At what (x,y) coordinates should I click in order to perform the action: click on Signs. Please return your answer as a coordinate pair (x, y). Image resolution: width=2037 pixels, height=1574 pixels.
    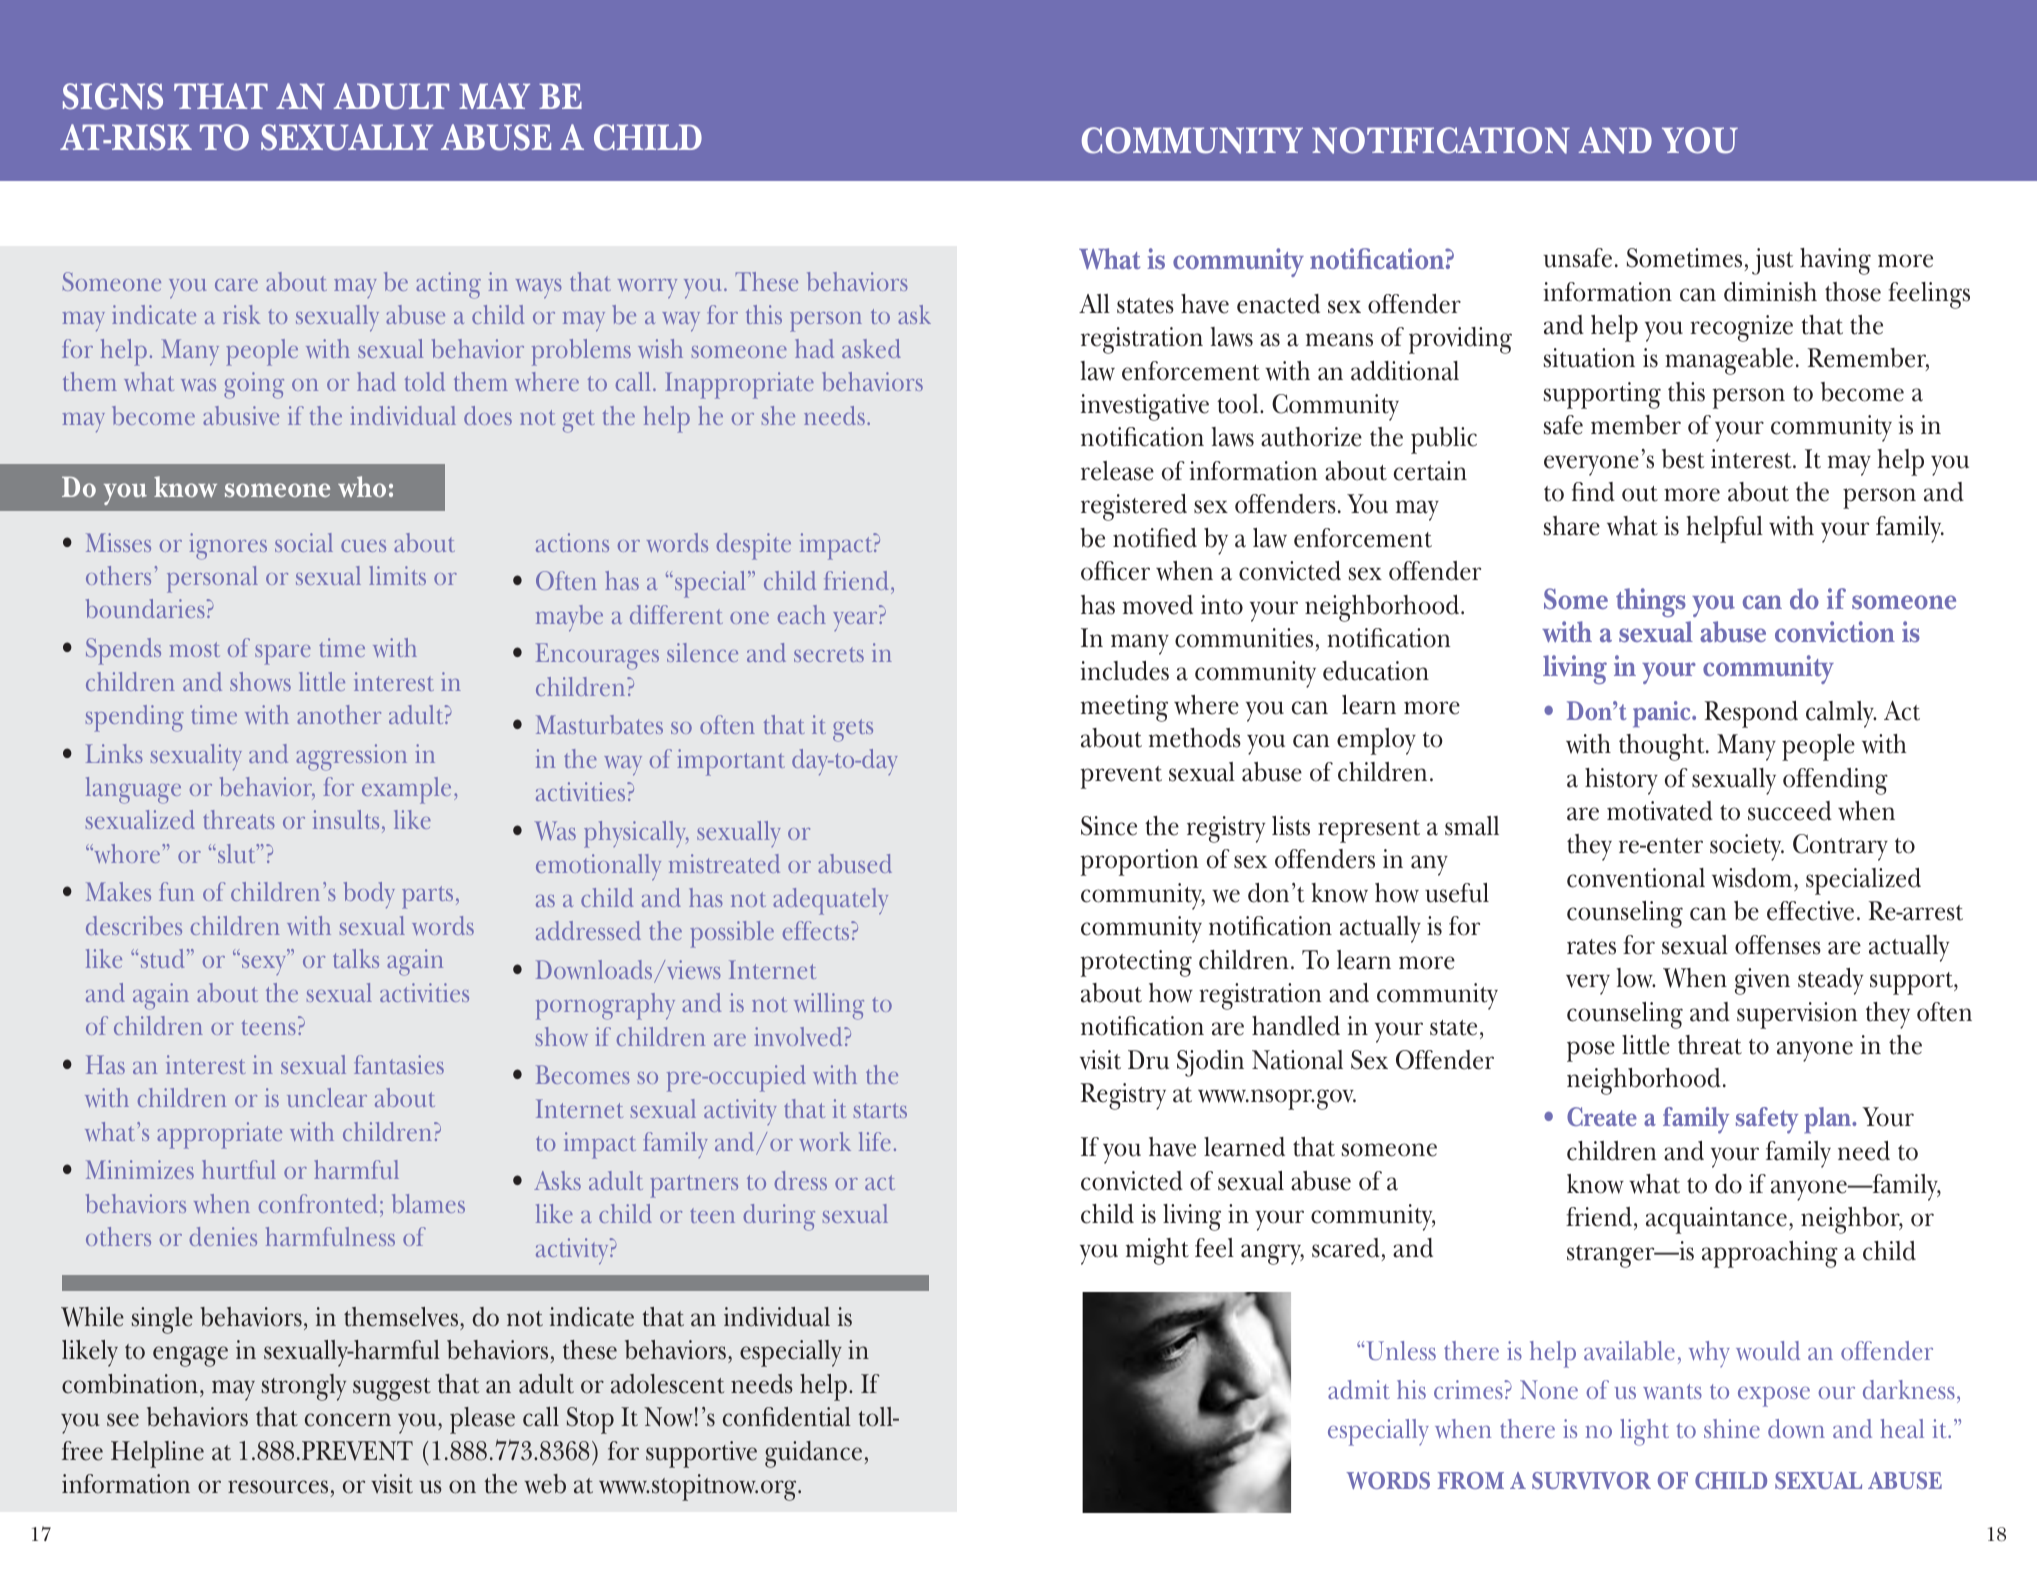
    Looking at the image, I should click on (113, 96).
